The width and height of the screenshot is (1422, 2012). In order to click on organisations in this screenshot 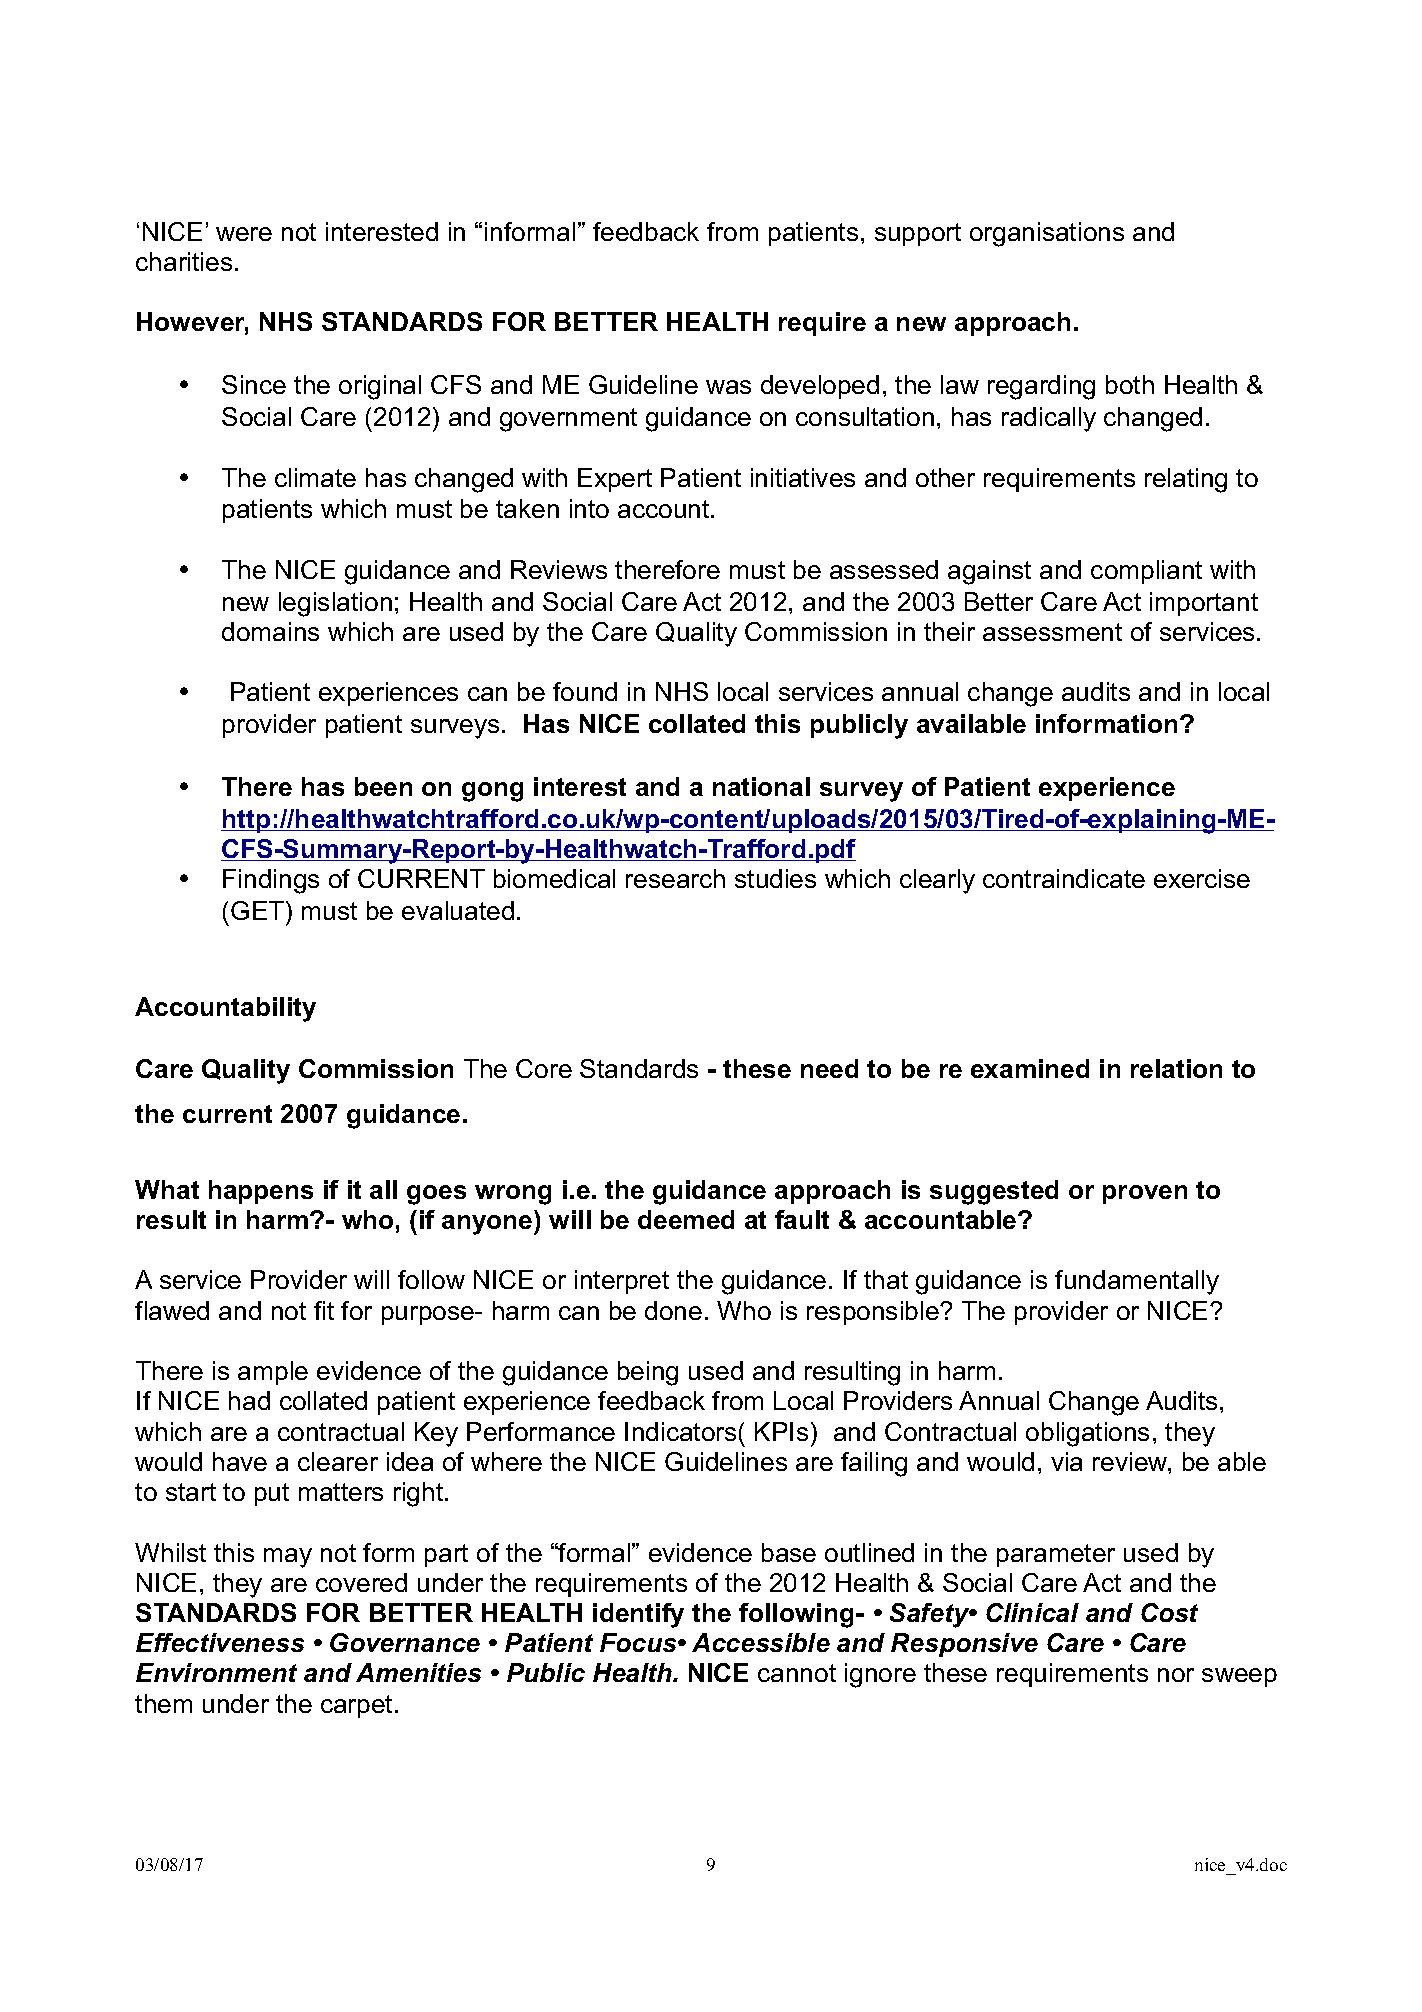, I will do `click(1047, 234)`.
